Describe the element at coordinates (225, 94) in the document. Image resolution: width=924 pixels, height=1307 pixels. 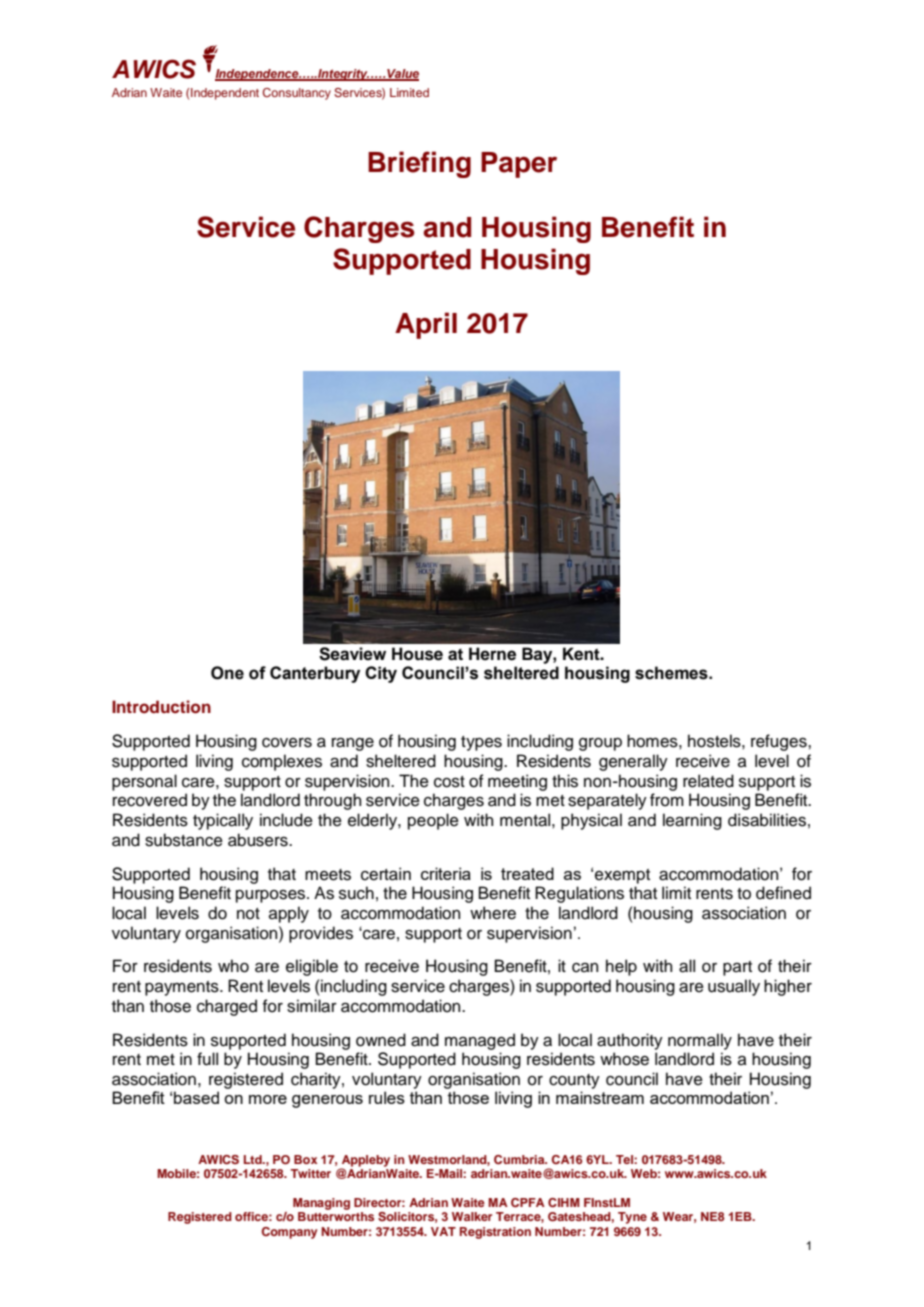
I see `Independent` at that location.
